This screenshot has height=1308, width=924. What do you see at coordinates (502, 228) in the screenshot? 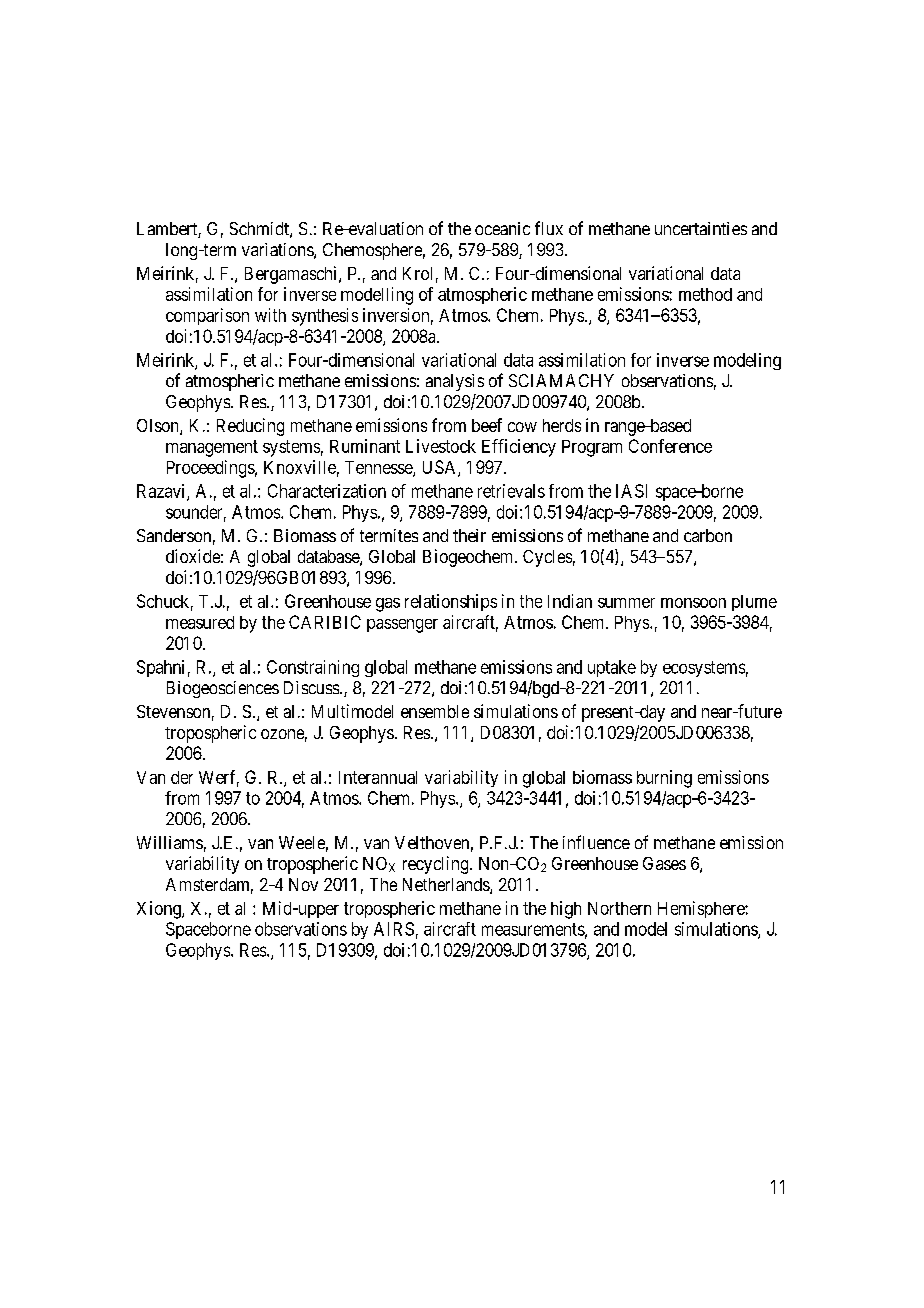
I see `oceanic` at bounding box center [502, 228].
